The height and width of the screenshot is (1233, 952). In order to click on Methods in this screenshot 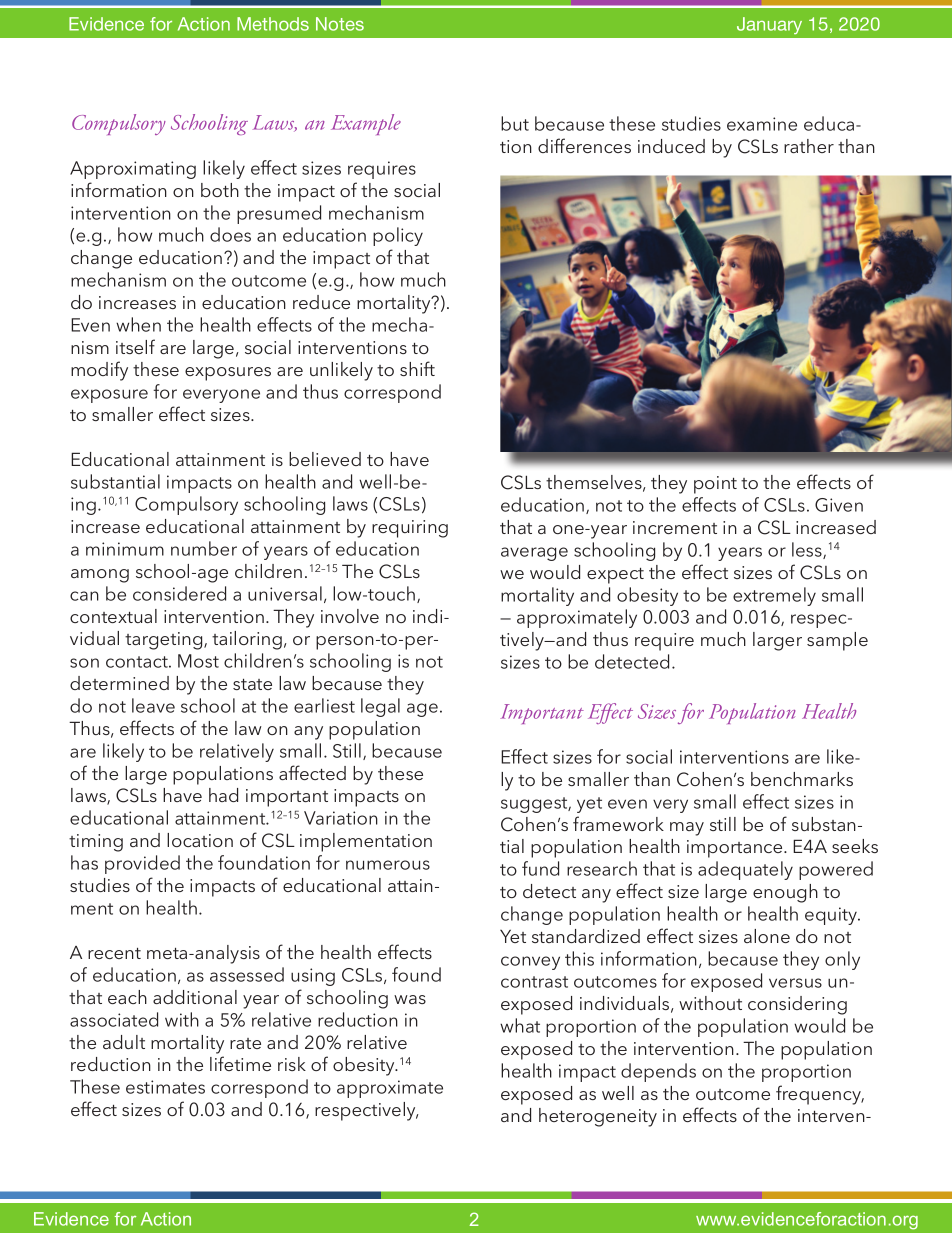, I will do `click(273, 24)`.
